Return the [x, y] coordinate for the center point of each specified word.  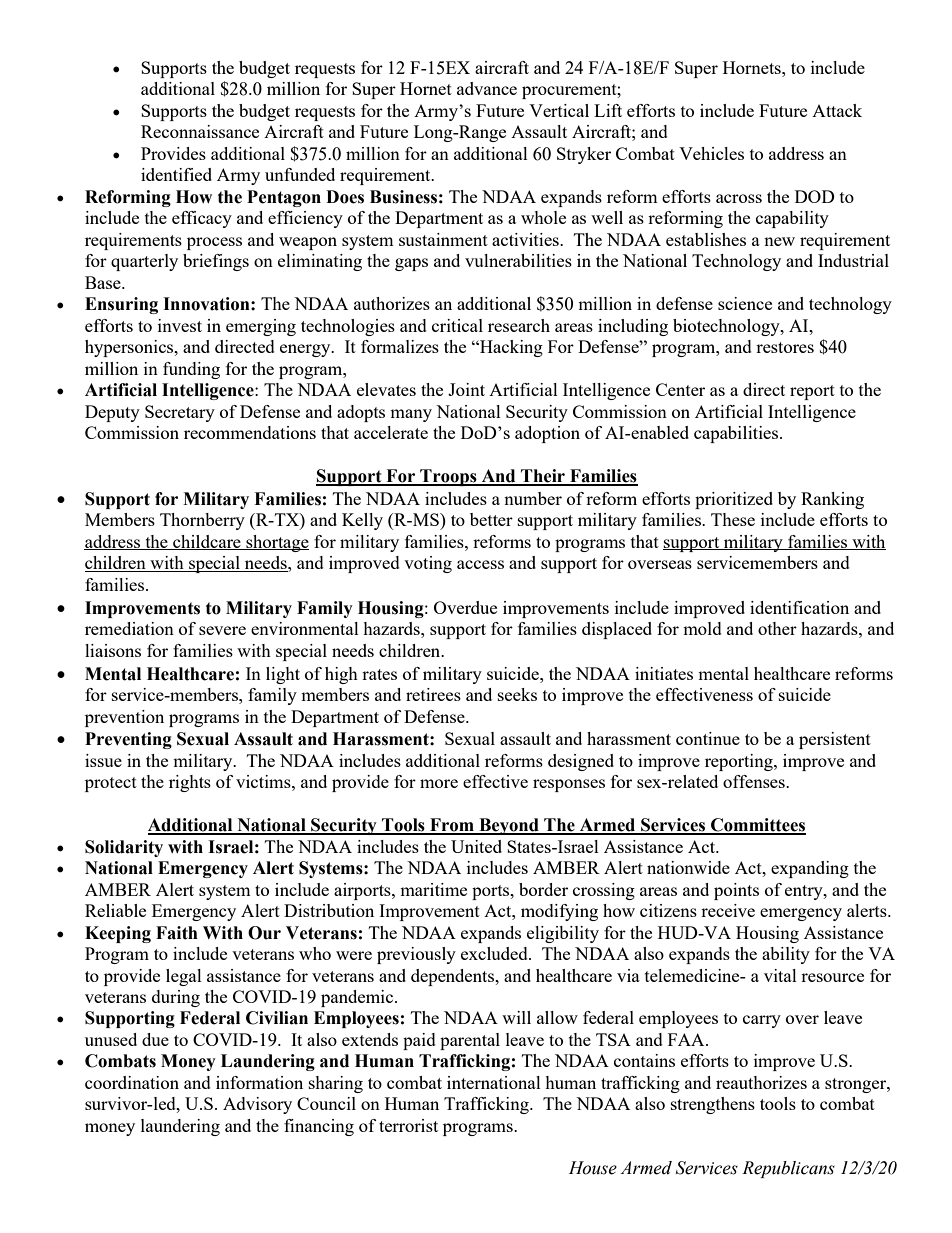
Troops [448, 477]
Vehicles [711, 153]
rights [190, 783]
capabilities [737, 434]
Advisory [257, 1105]
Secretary [180, 413]
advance [487, 88]
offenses [755, 781]
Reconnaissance [200, 131]
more [439, 783]
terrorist [408, 1125]
